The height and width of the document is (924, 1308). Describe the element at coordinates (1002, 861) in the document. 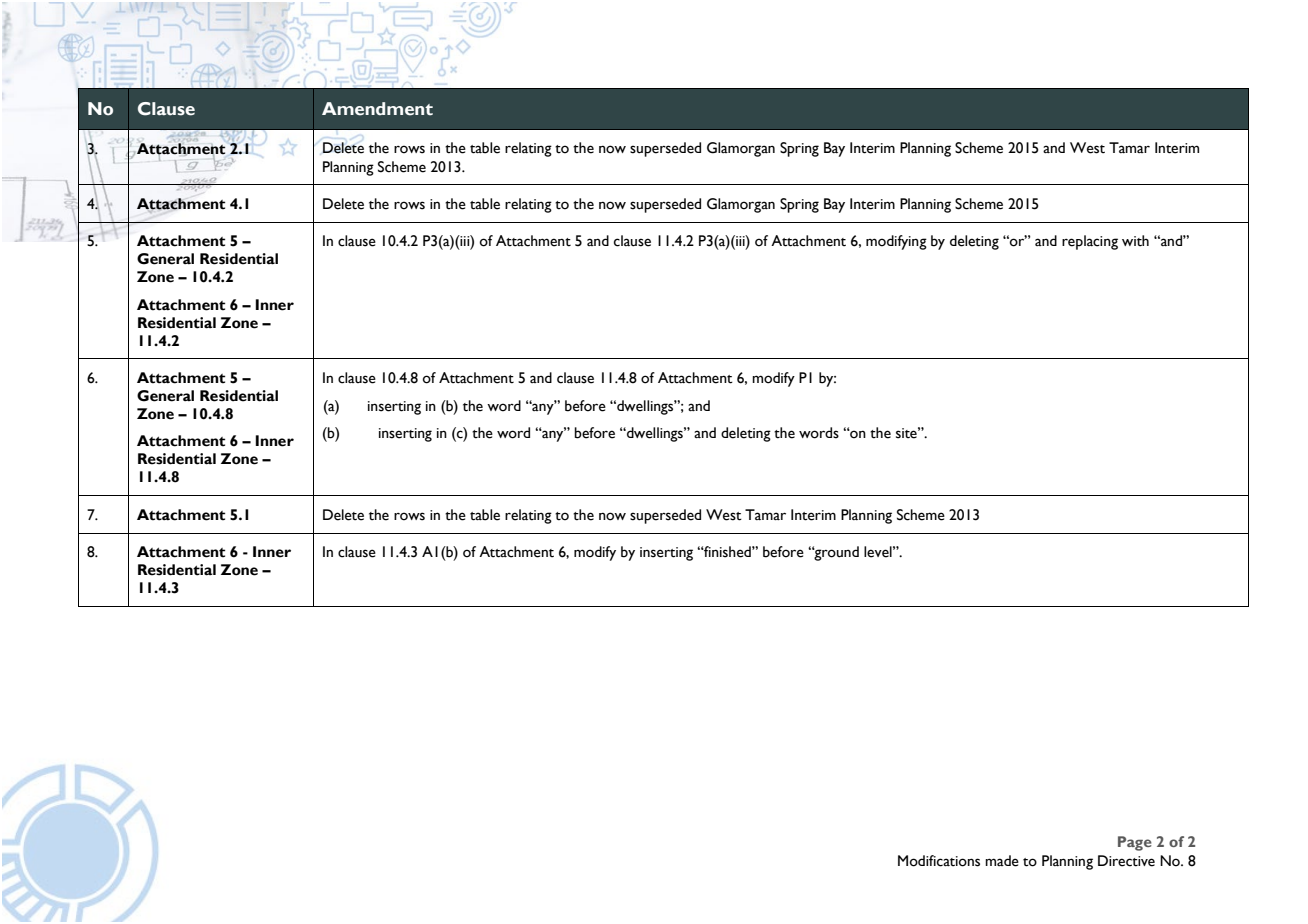

I see `made` at that location.
